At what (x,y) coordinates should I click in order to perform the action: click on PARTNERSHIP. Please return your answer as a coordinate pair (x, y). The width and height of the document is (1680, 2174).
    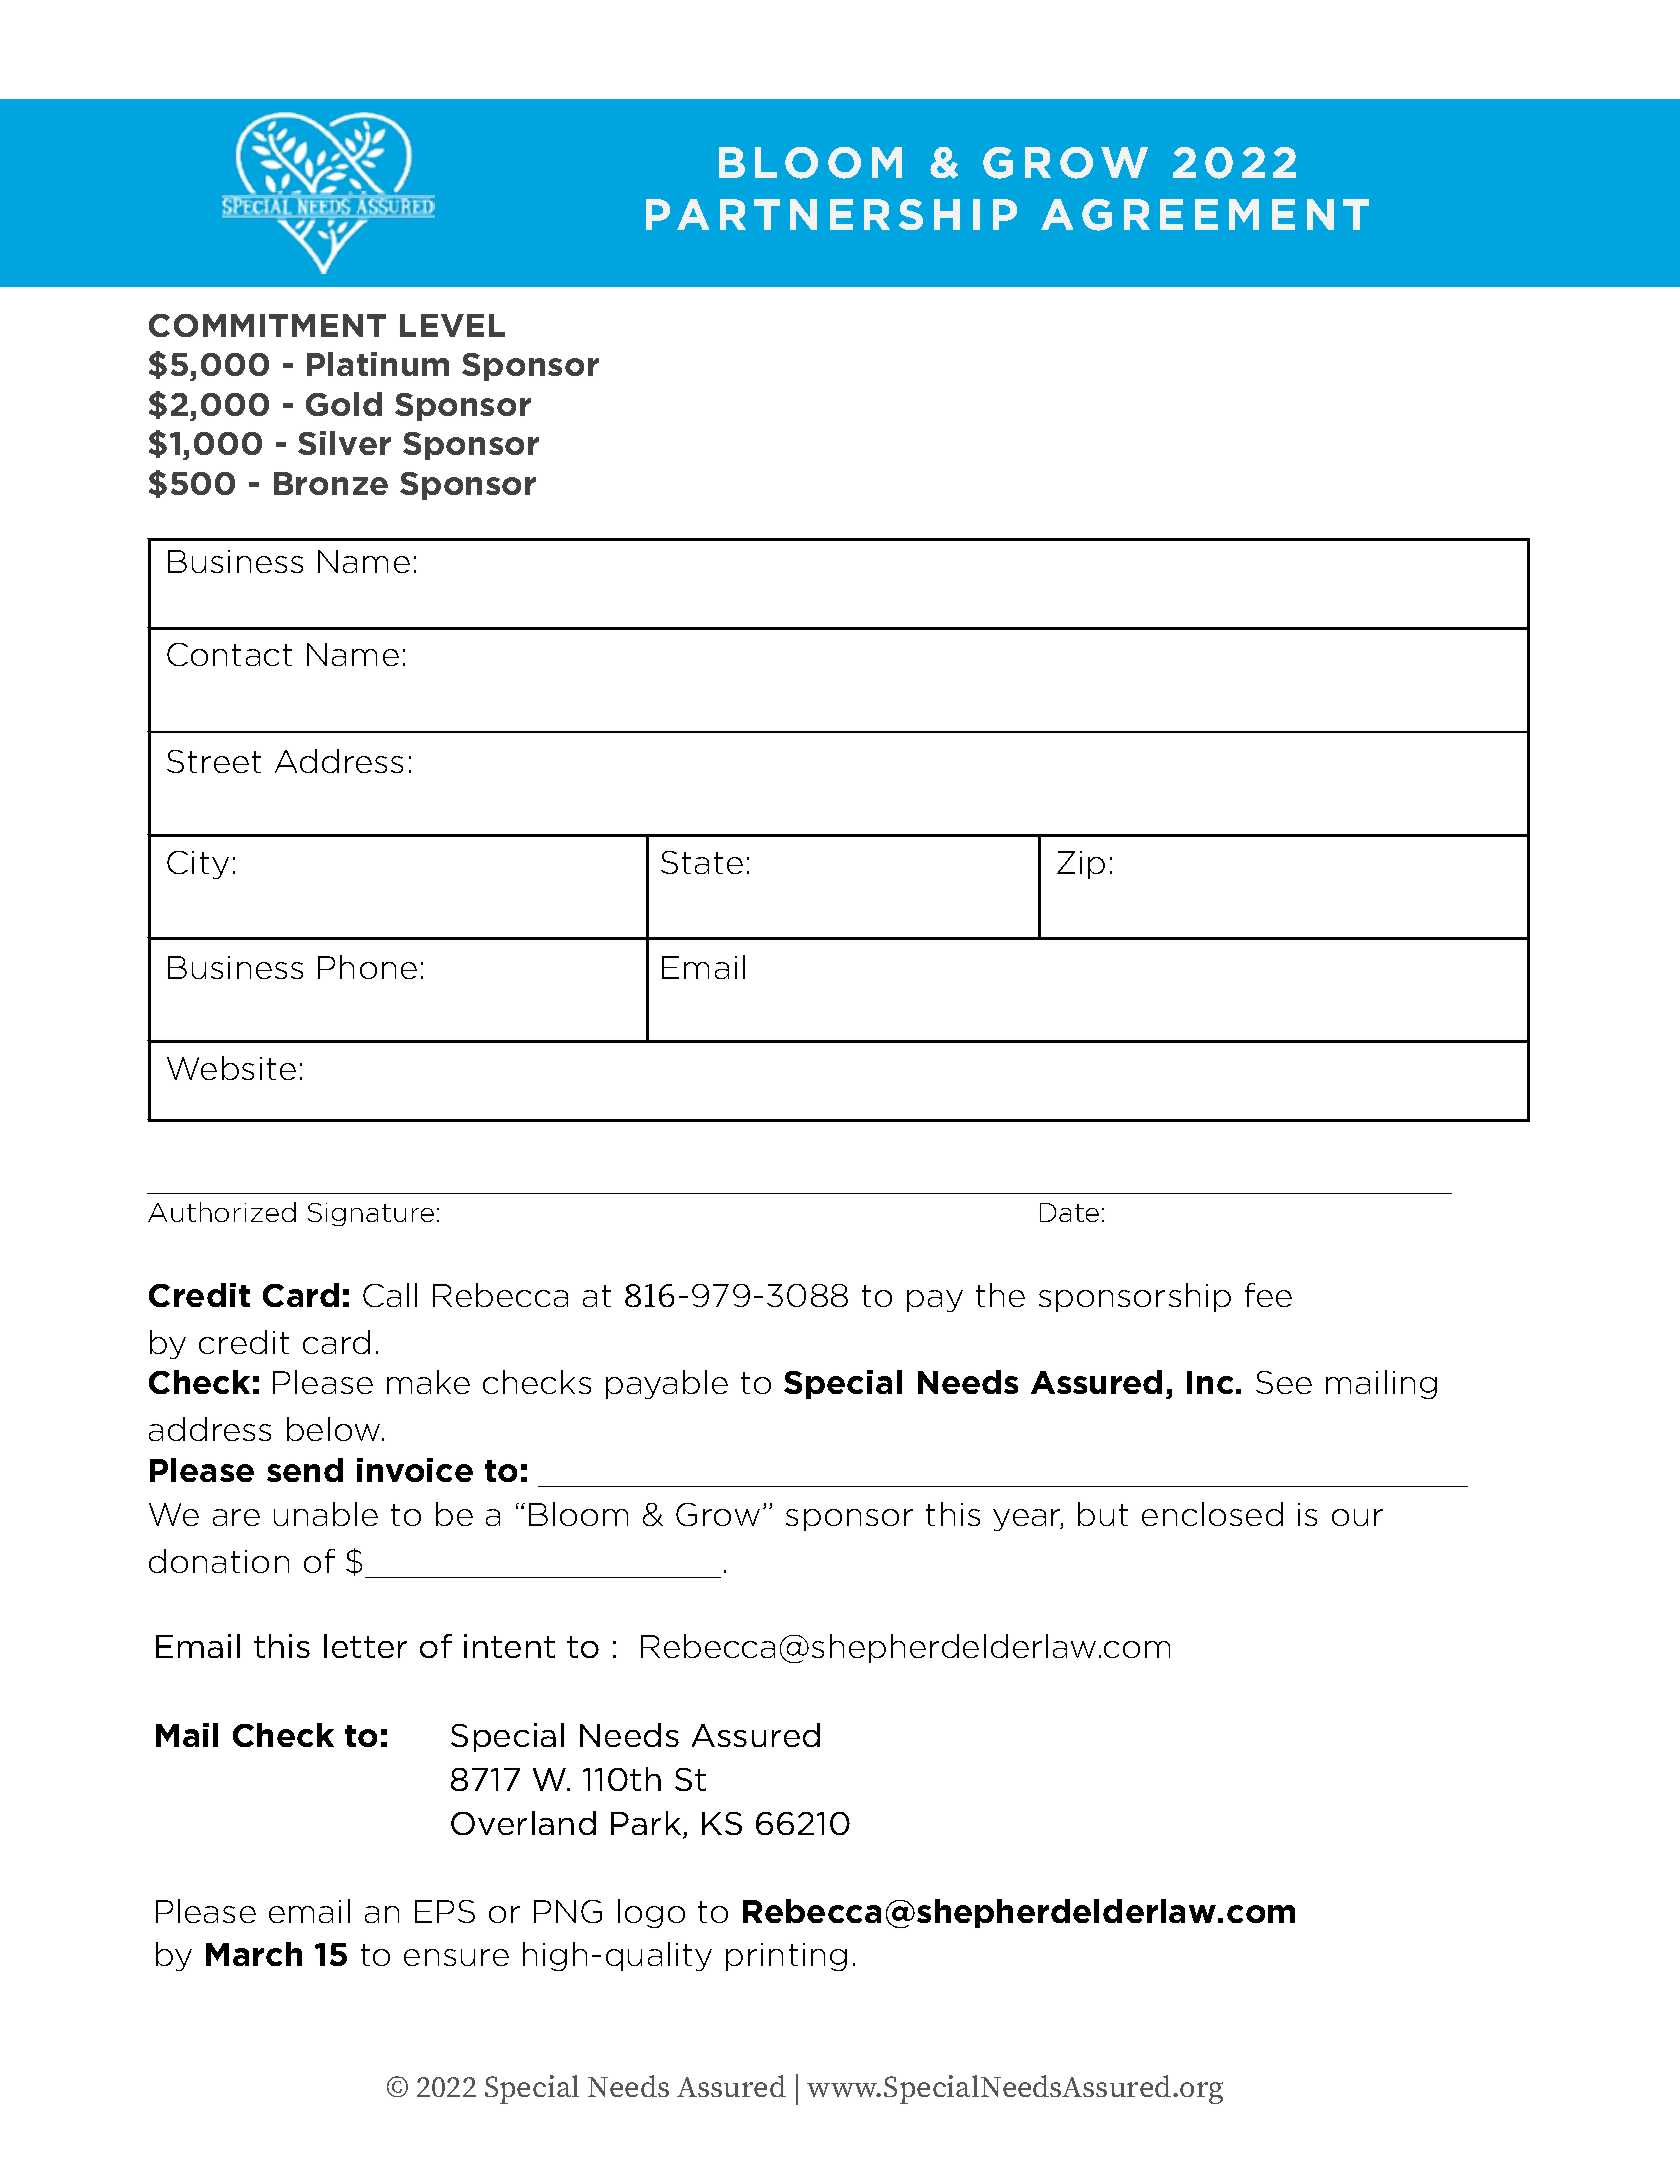
    Looking at the image, I should click on (831, 214).
